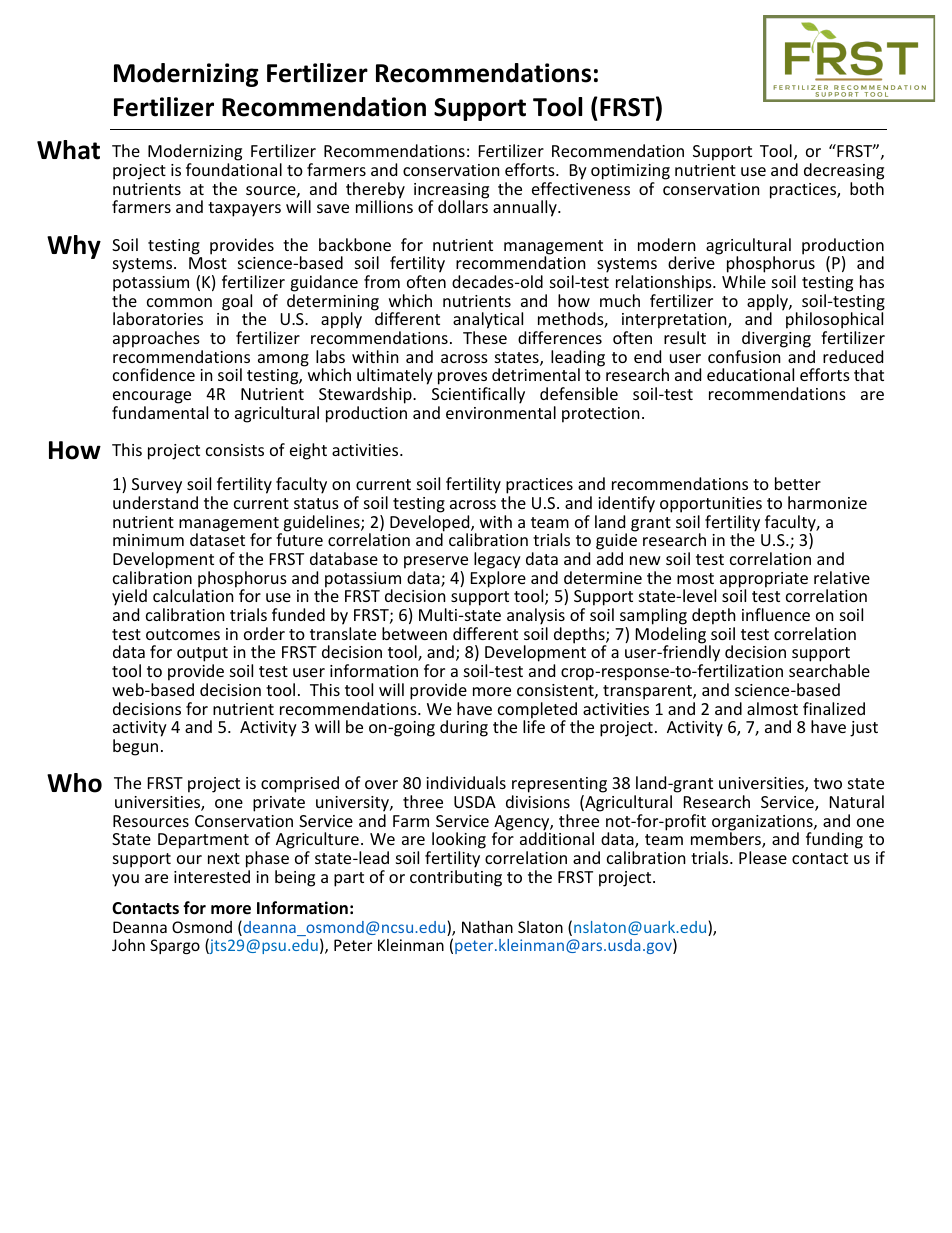 This image has width=952, height=1233. Describe the element at coordinates (451, 192) in the image. I see `increasing` at that location.
